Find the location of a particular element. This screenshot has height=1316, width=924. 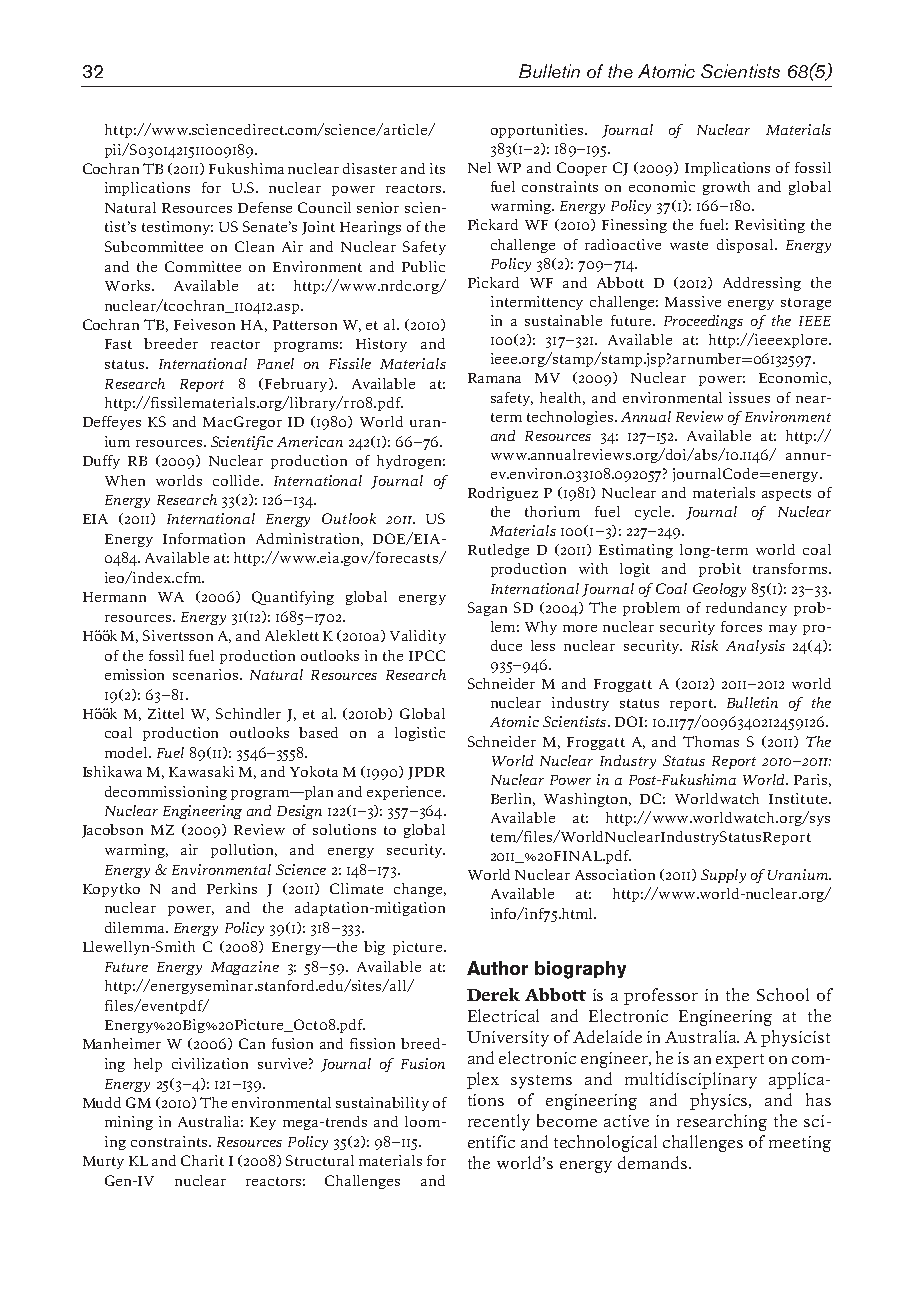

Supply is located at coordinates (723, 876).
